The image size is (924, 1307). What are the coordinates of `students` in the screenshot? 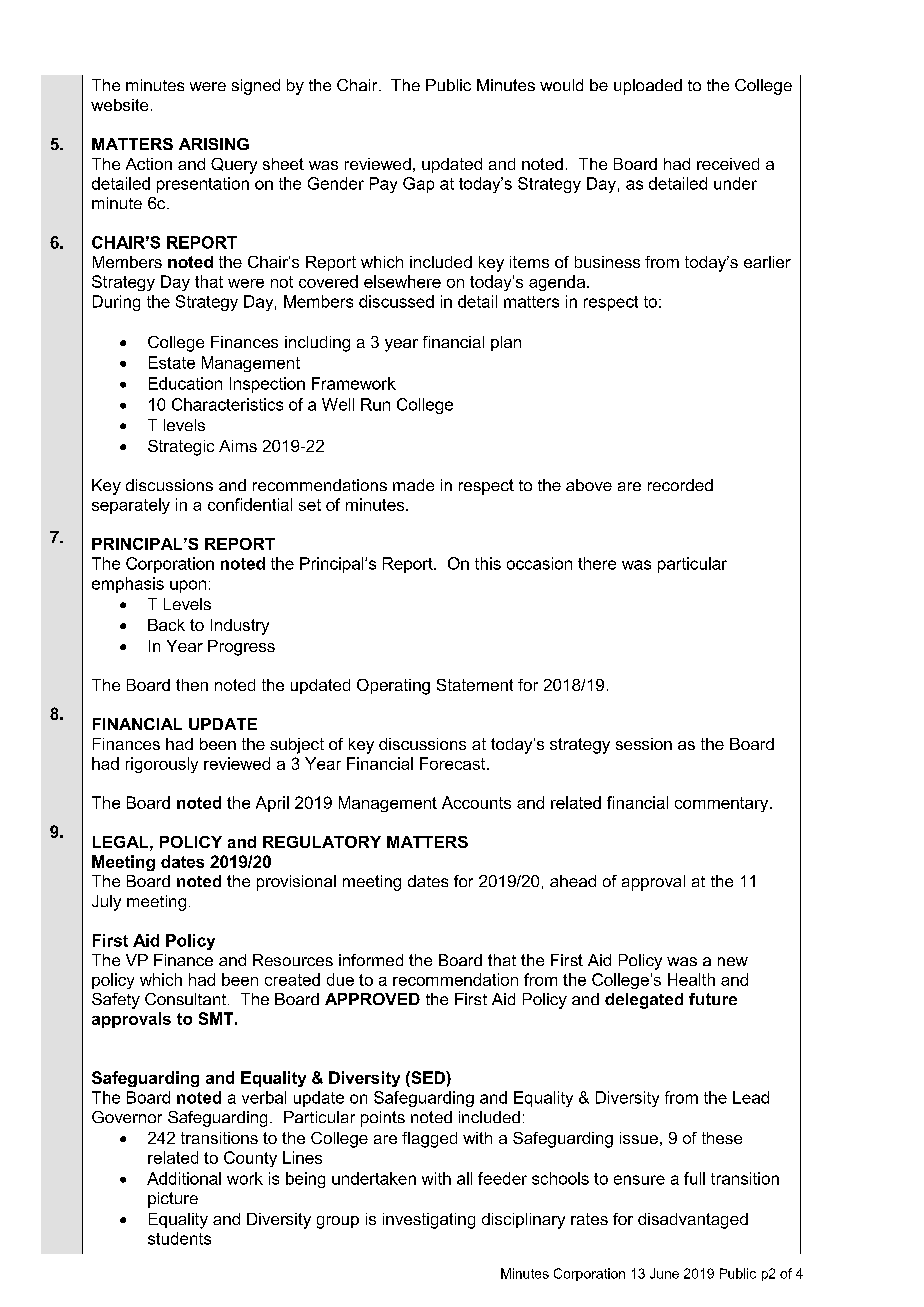 It's located at (179, 1238).
